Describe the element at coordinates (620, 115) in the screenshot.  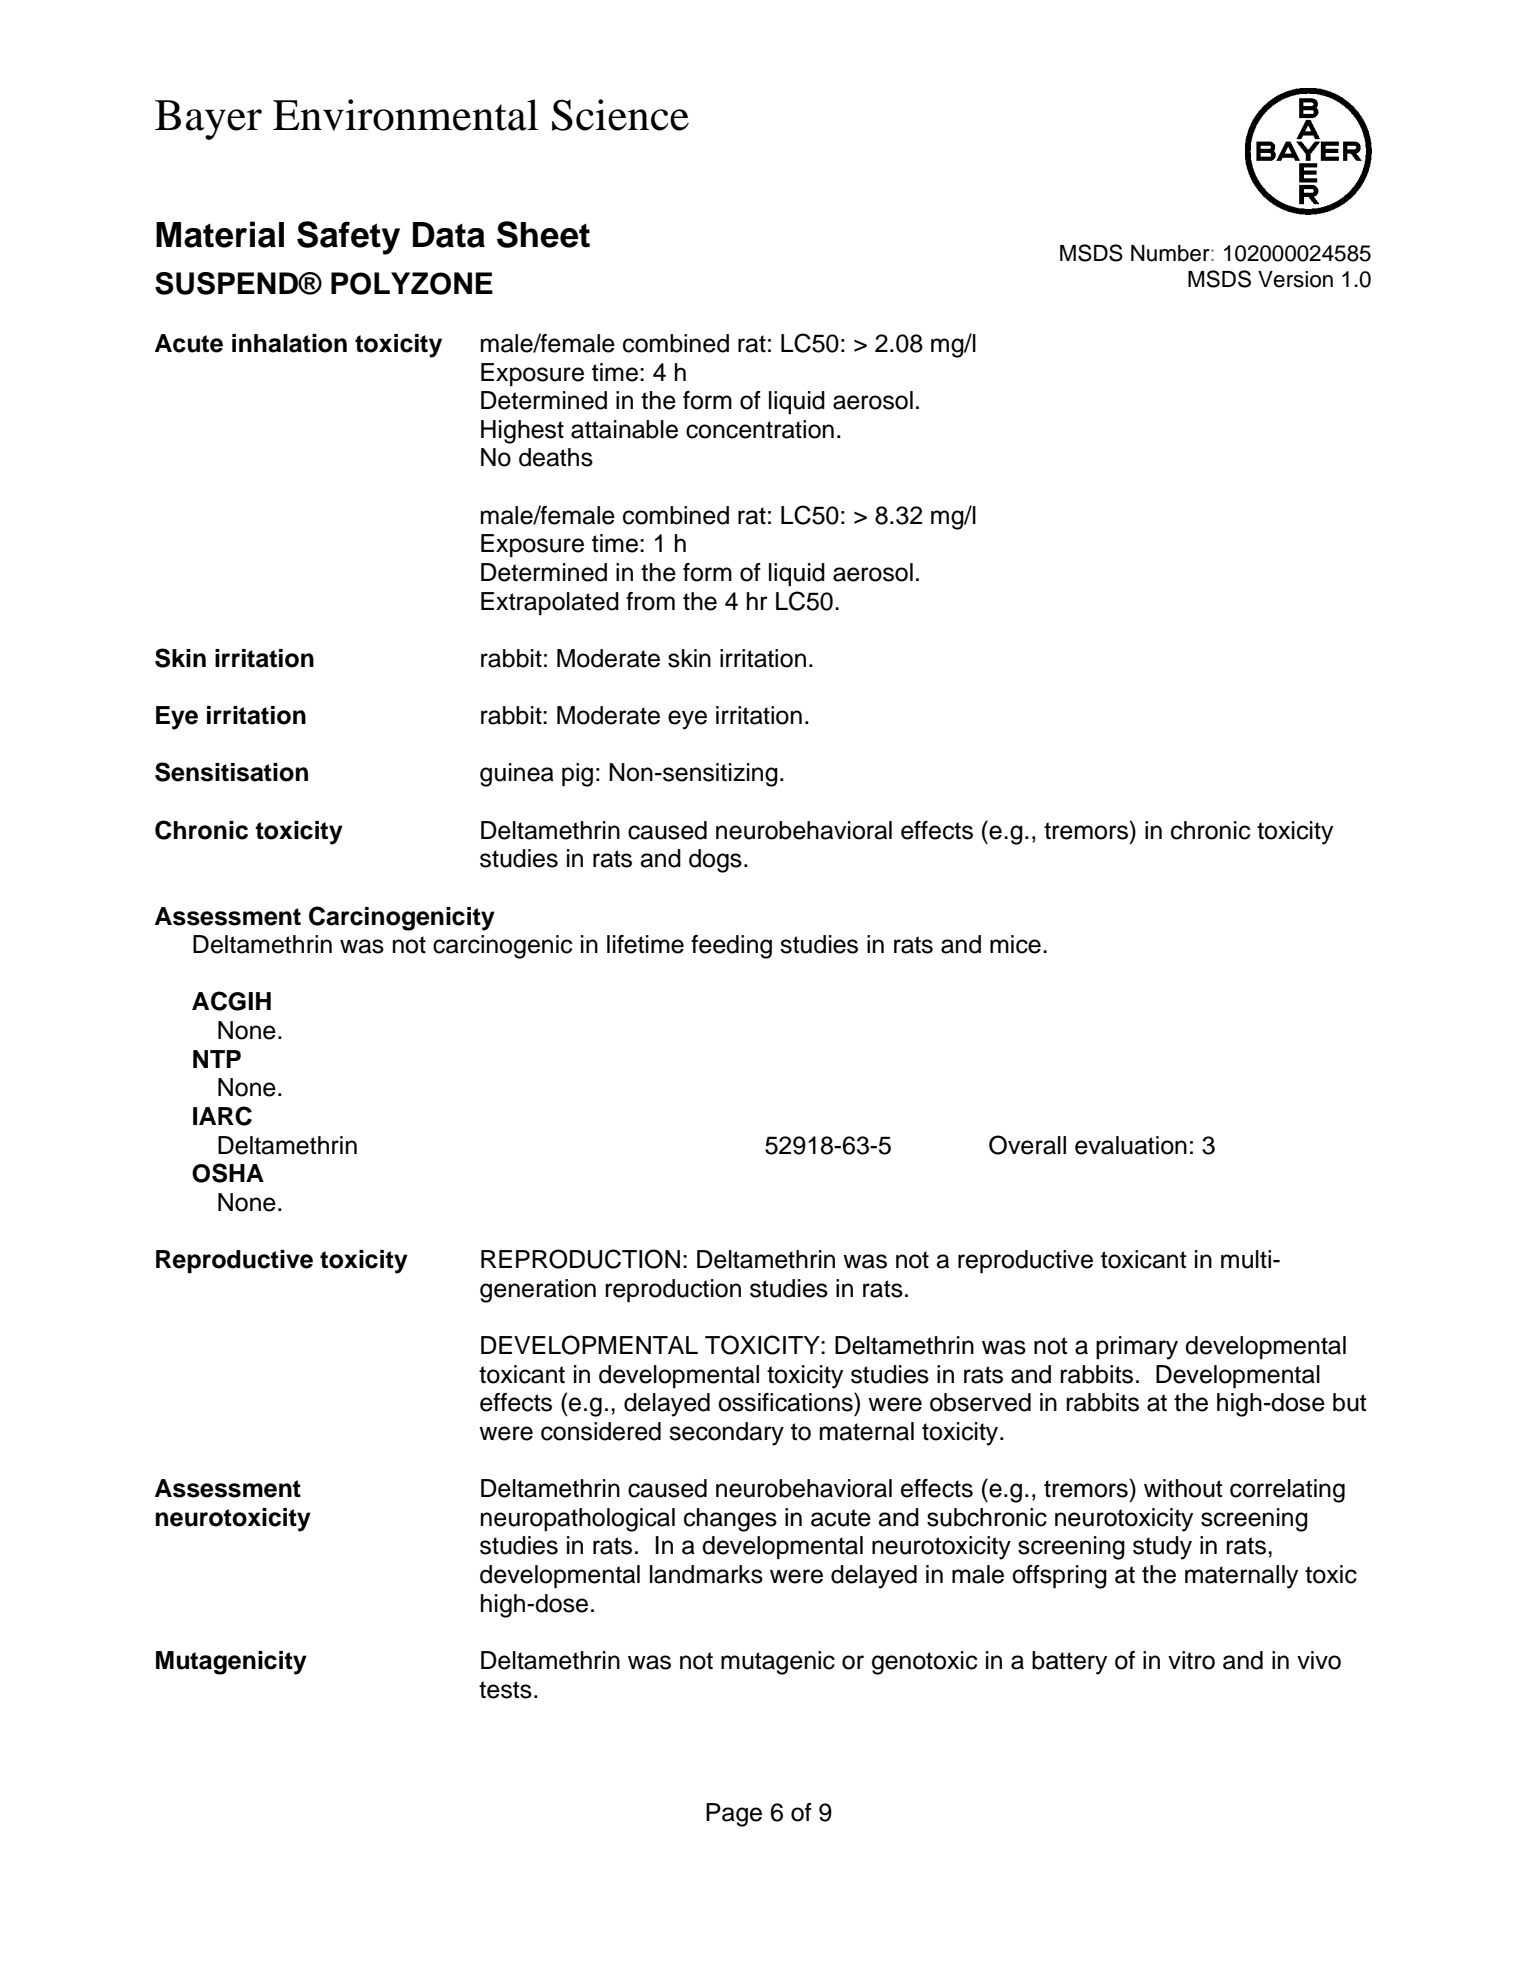
I see `Science` at that location.
